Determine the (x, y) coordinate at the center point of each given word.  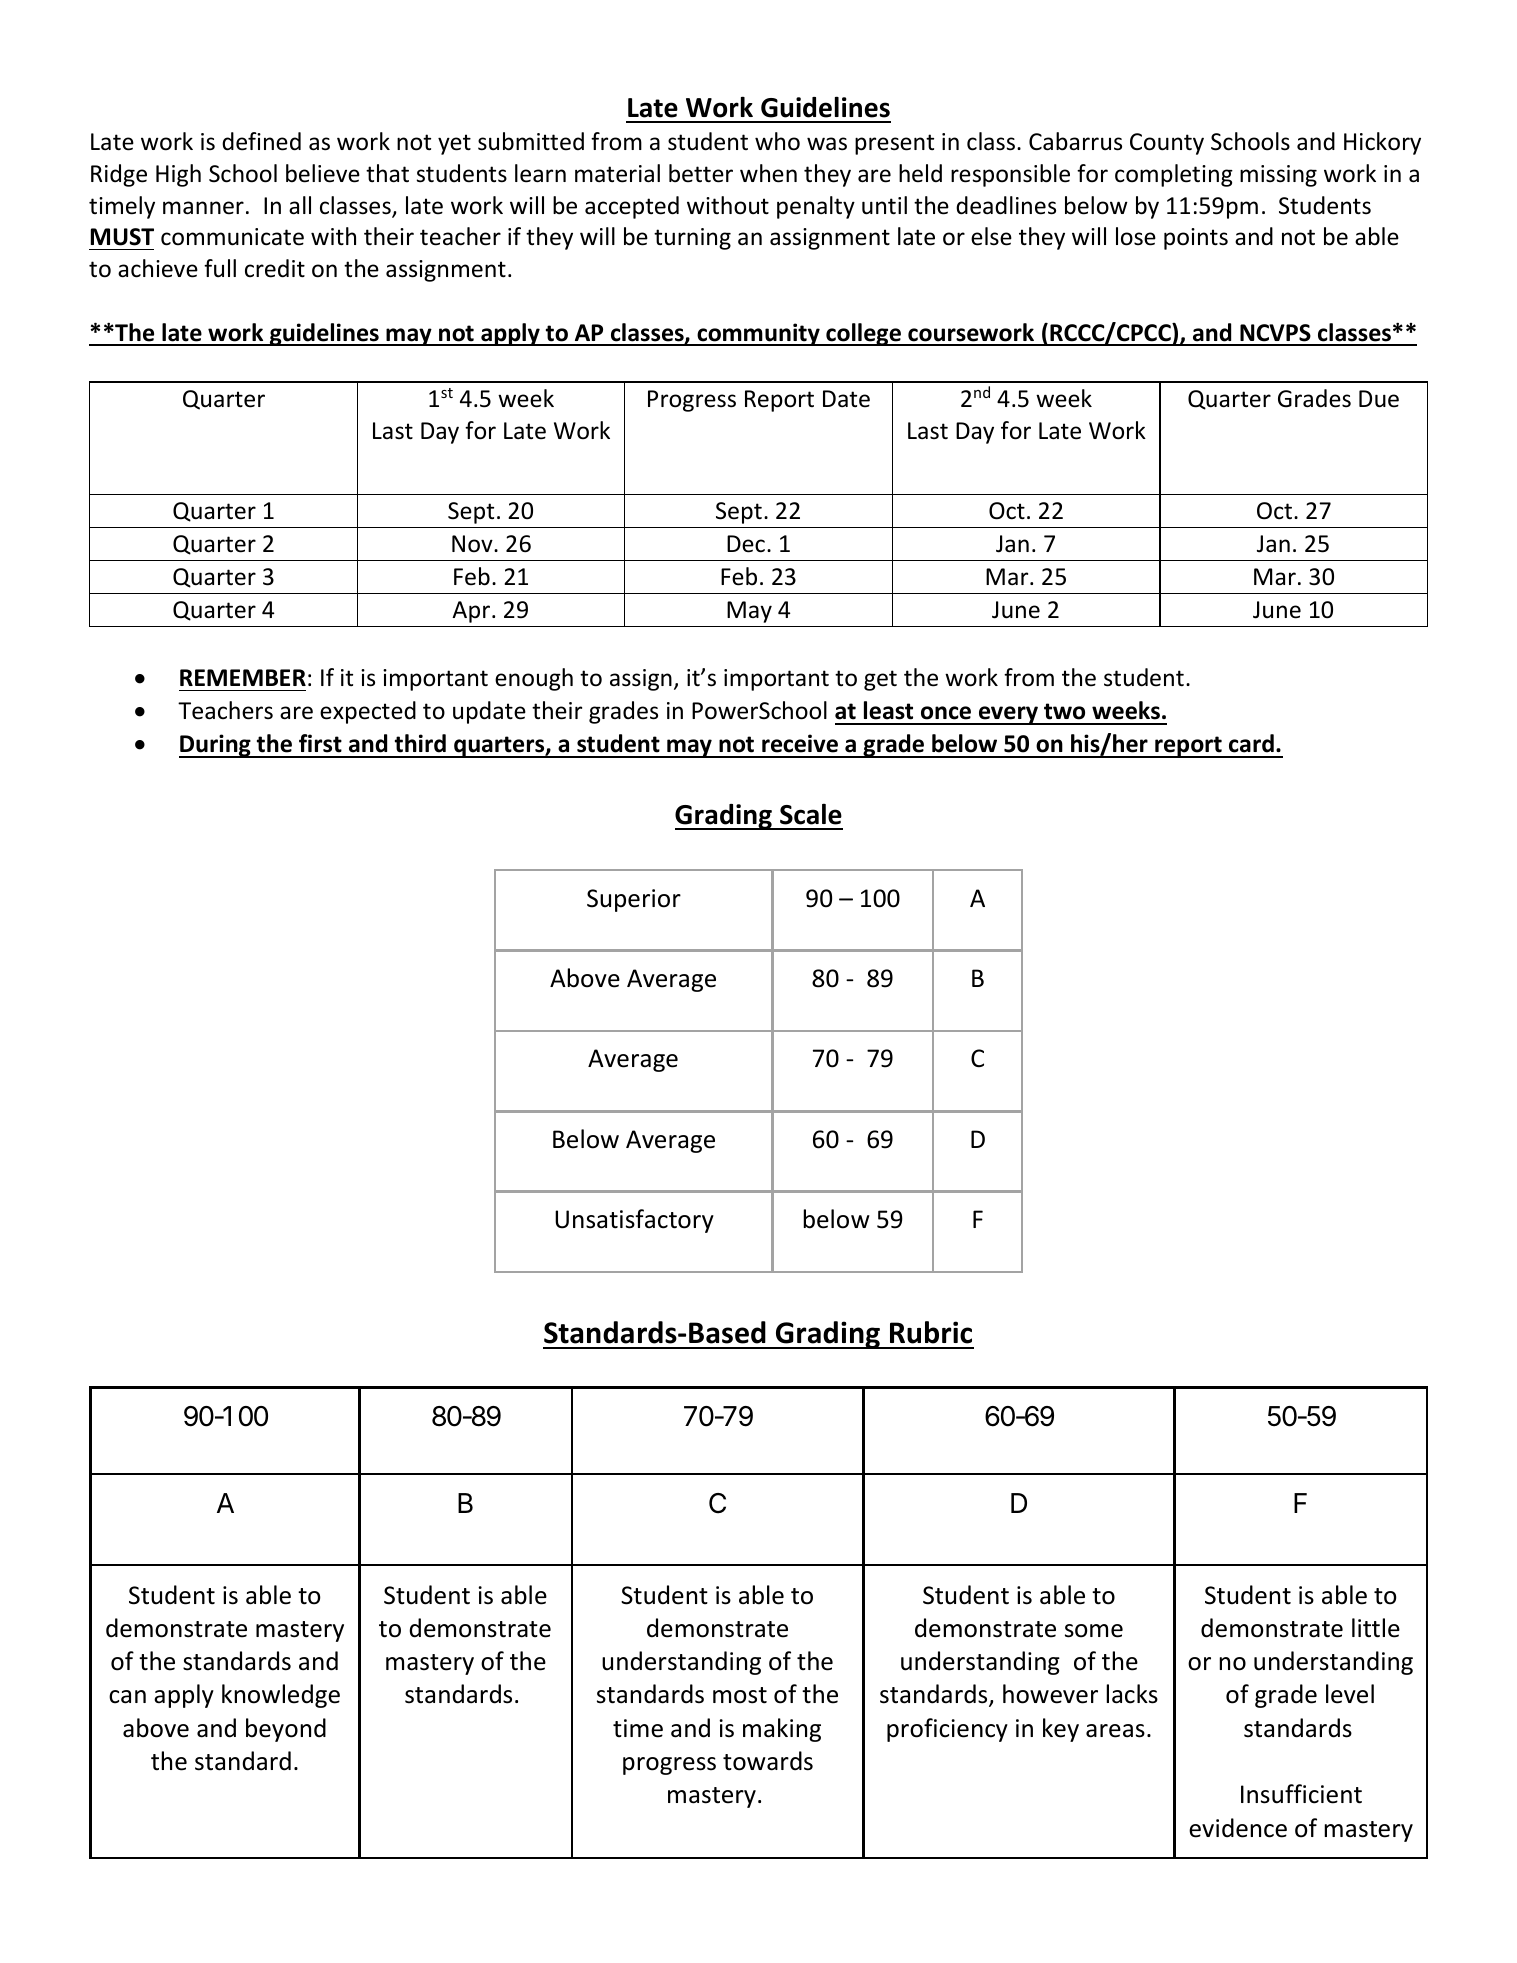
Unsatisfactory (634, 1221)
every (1008, 715)
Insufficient (1301, 1794)
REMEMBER (243, 677)
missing (1278, 176)
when (768, 173)
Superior (634, 900)
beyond (286, 1730)
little (1376, 1628)
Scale (811, 814)
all (300, 205)
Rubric (931, 1332)
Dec (746, 544)
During (216, 746)
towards (768, 1761)
